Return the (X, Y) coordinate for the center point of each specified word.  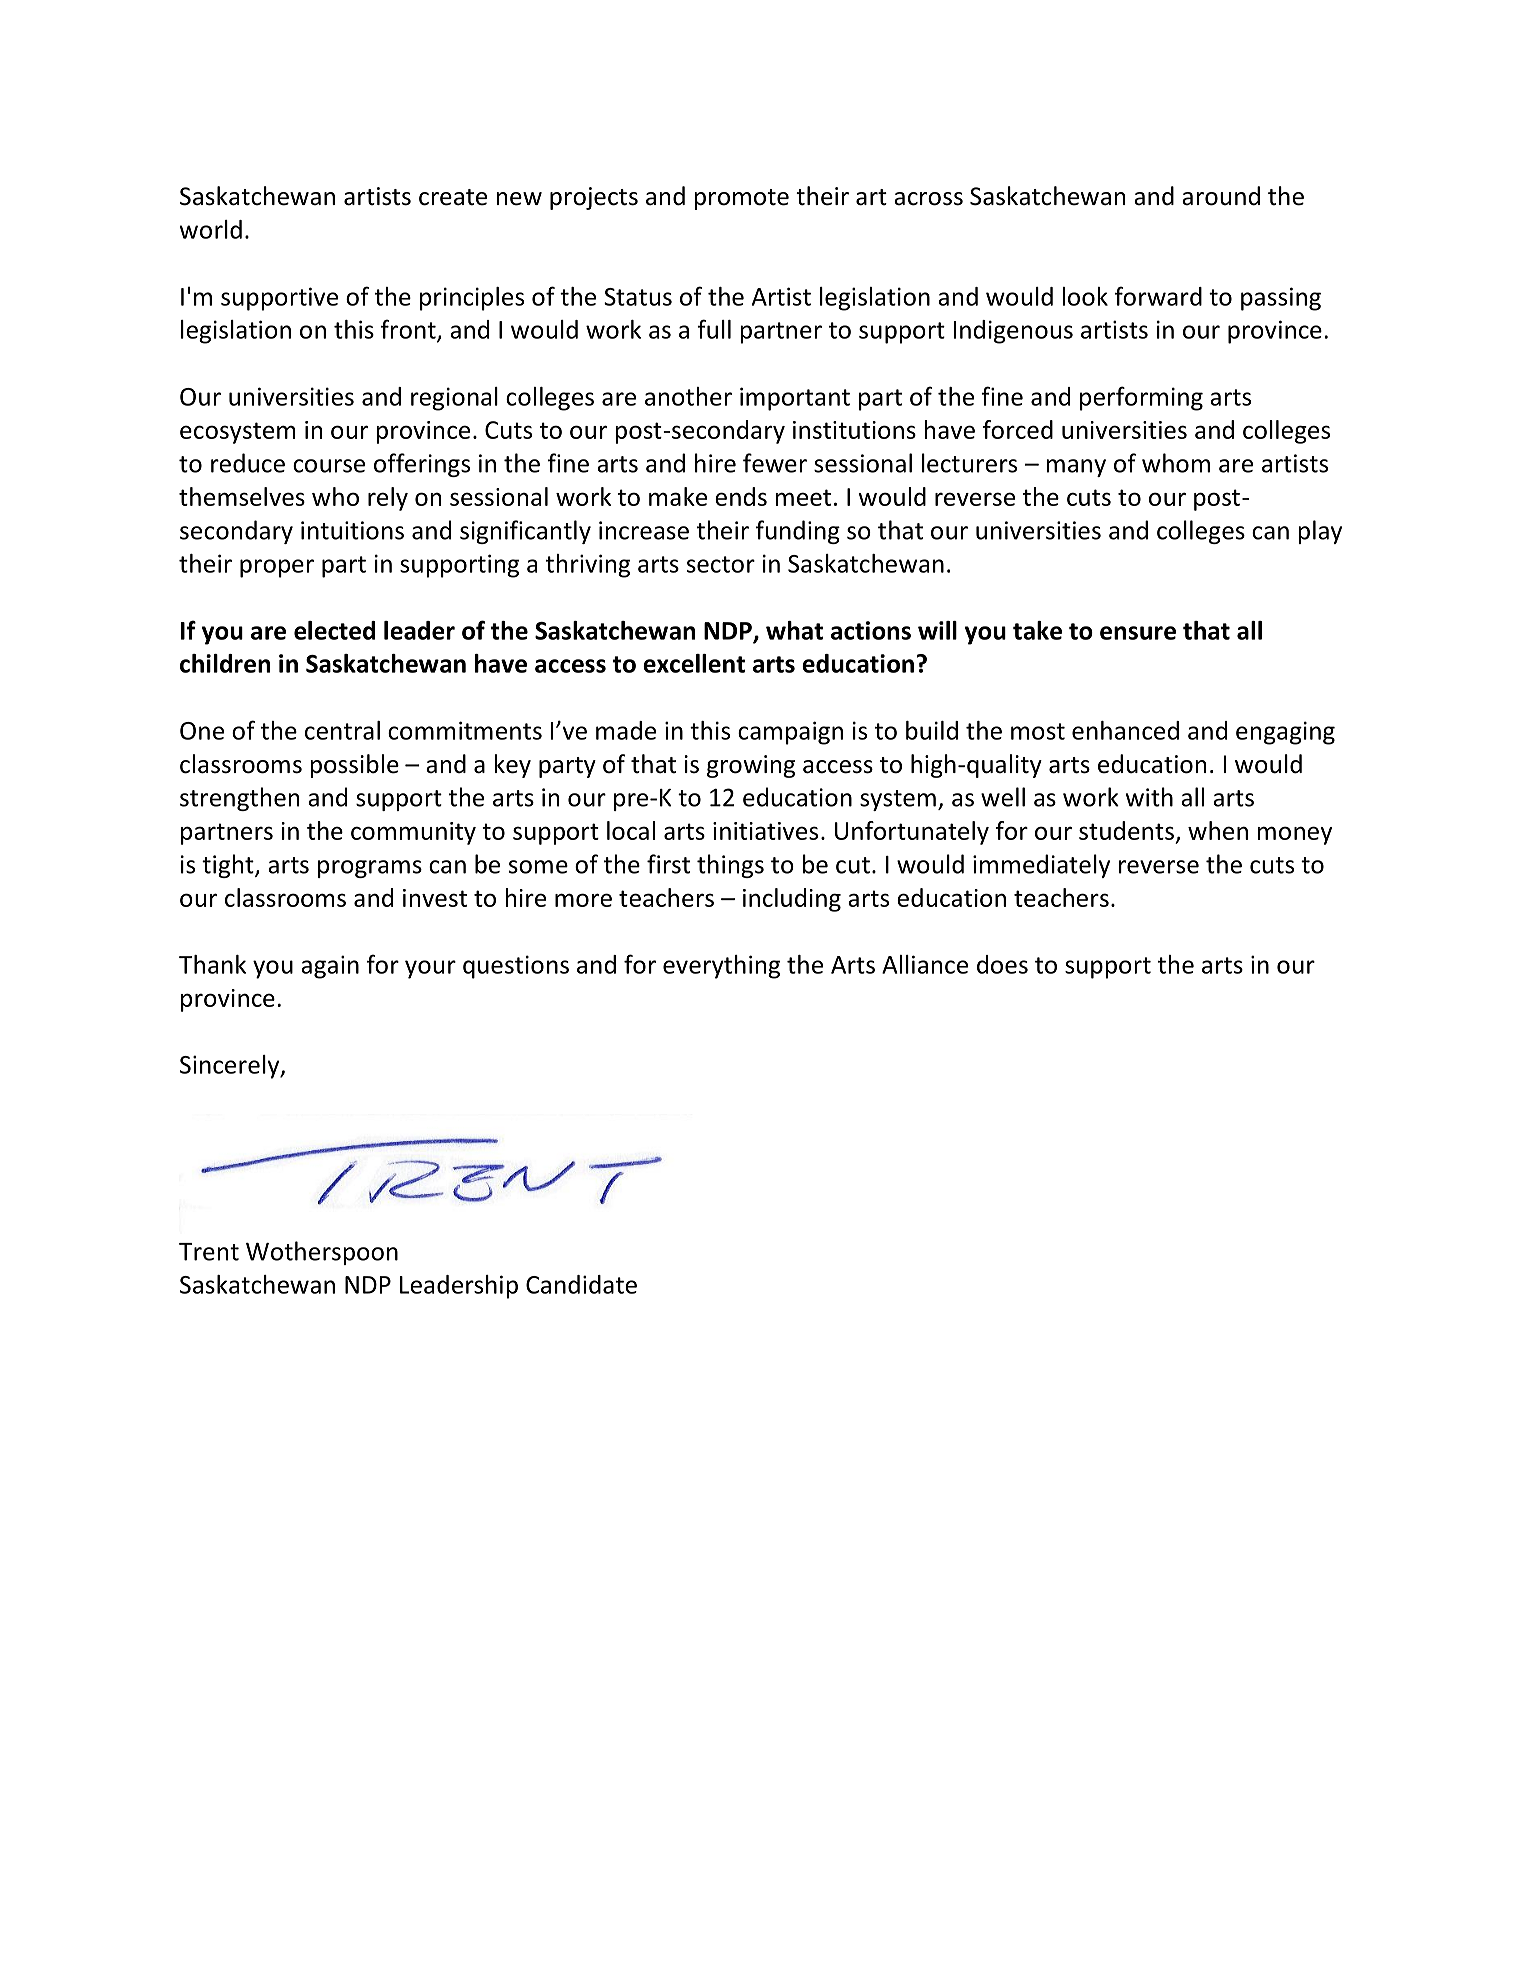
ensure (1138, 633)
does (1002, 964)
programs (370, 869)
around (1221, 196)
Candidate (581, 1284)
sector (721, 564)
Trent (209, 1252)
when (1218, 830)
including (792, 900)
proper (277, 568)
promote (741, 199)
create (453, 197)
